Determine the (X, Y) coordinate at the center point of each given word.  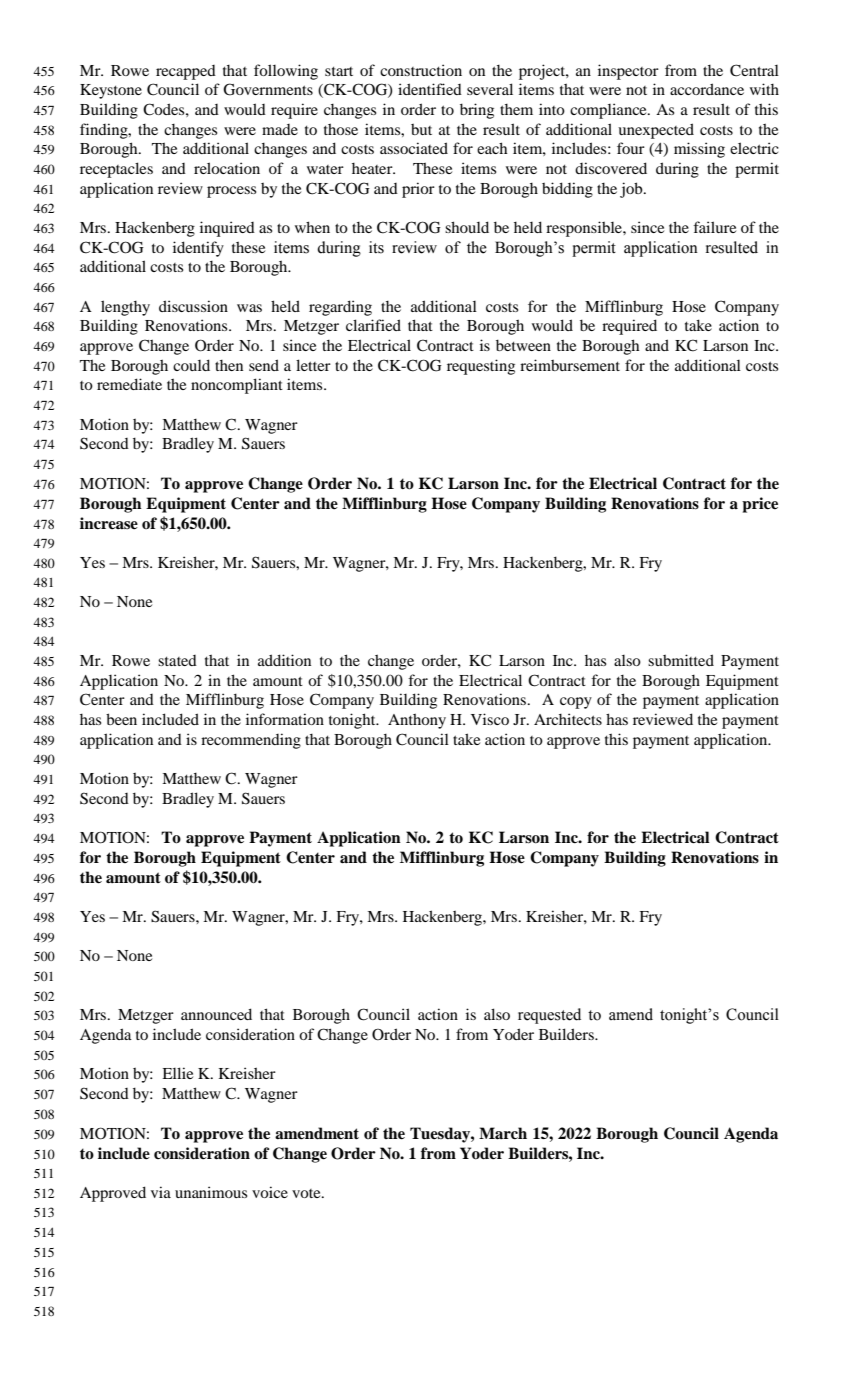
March (503, 1133)
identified (430, 89)
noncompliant (237, 386)
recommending (251, 741)
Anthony (417, 721)
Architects (568, 719)
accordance (707, 89)
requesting (481, 367)
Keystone (111, 91)
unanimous (211, 1192)
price (760, 505)
